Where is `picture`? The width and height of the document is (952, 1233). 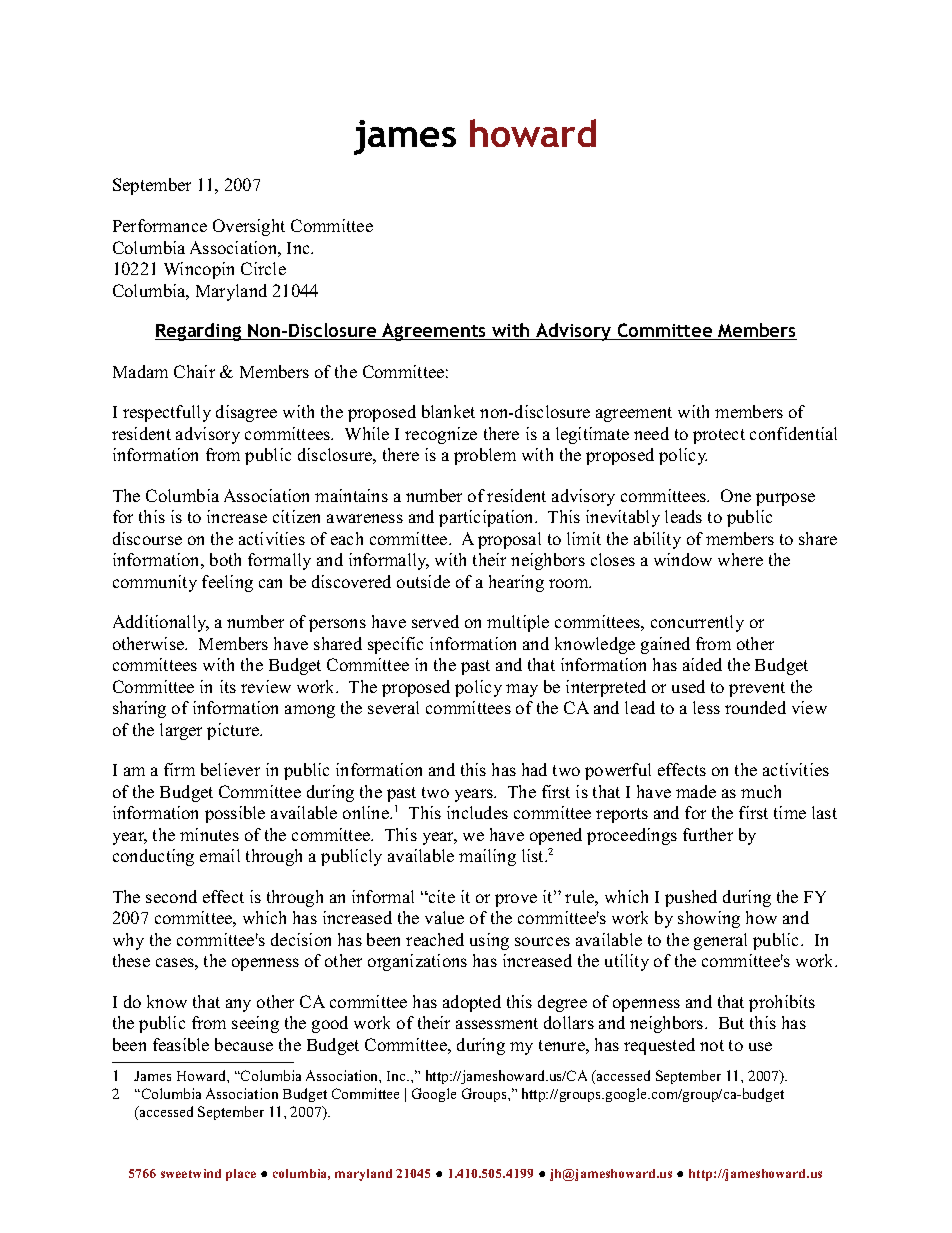 picture is located at coordinates (234, 731).
